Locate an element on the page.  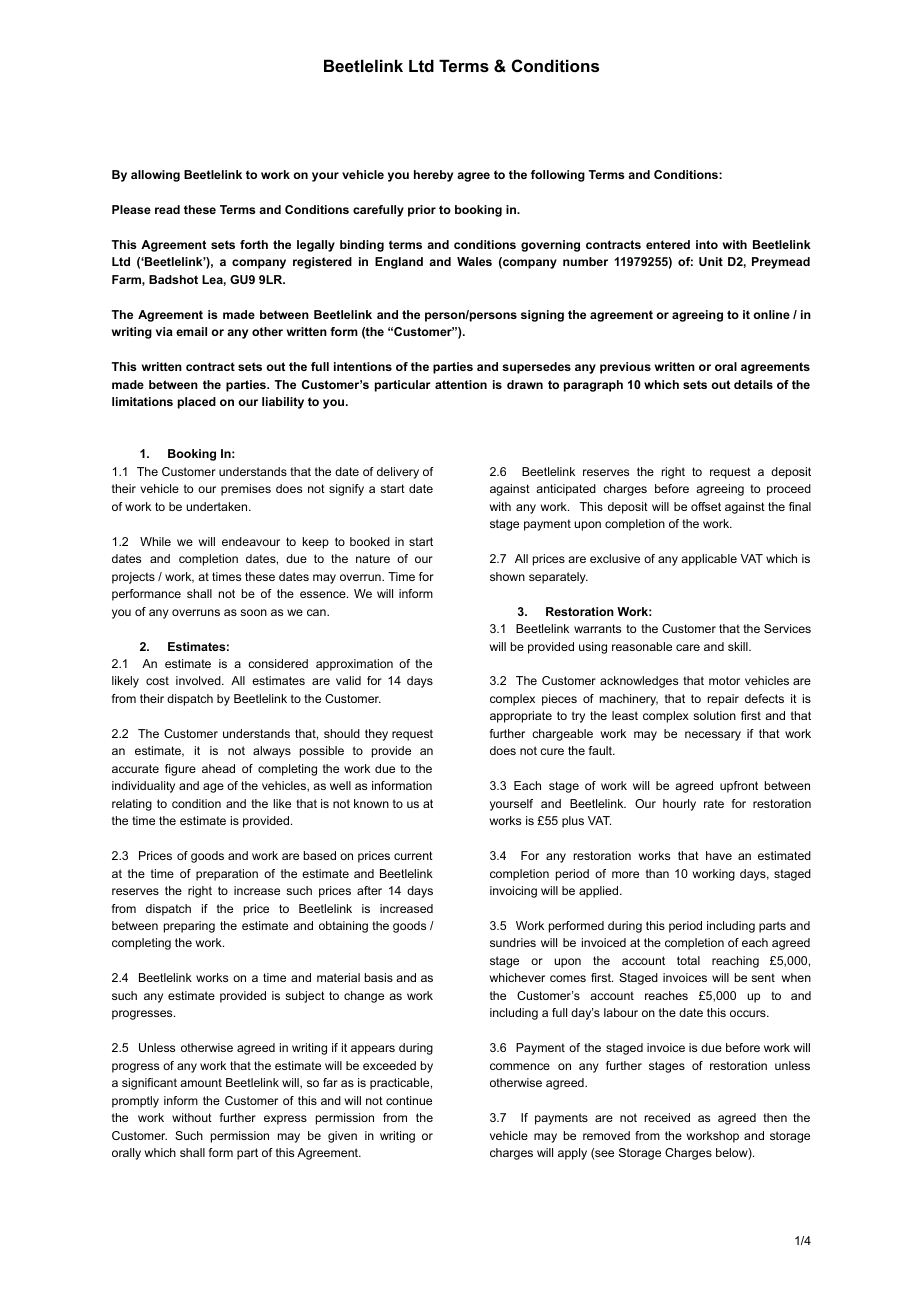
invoicing is located at coordinates (513, 892).
